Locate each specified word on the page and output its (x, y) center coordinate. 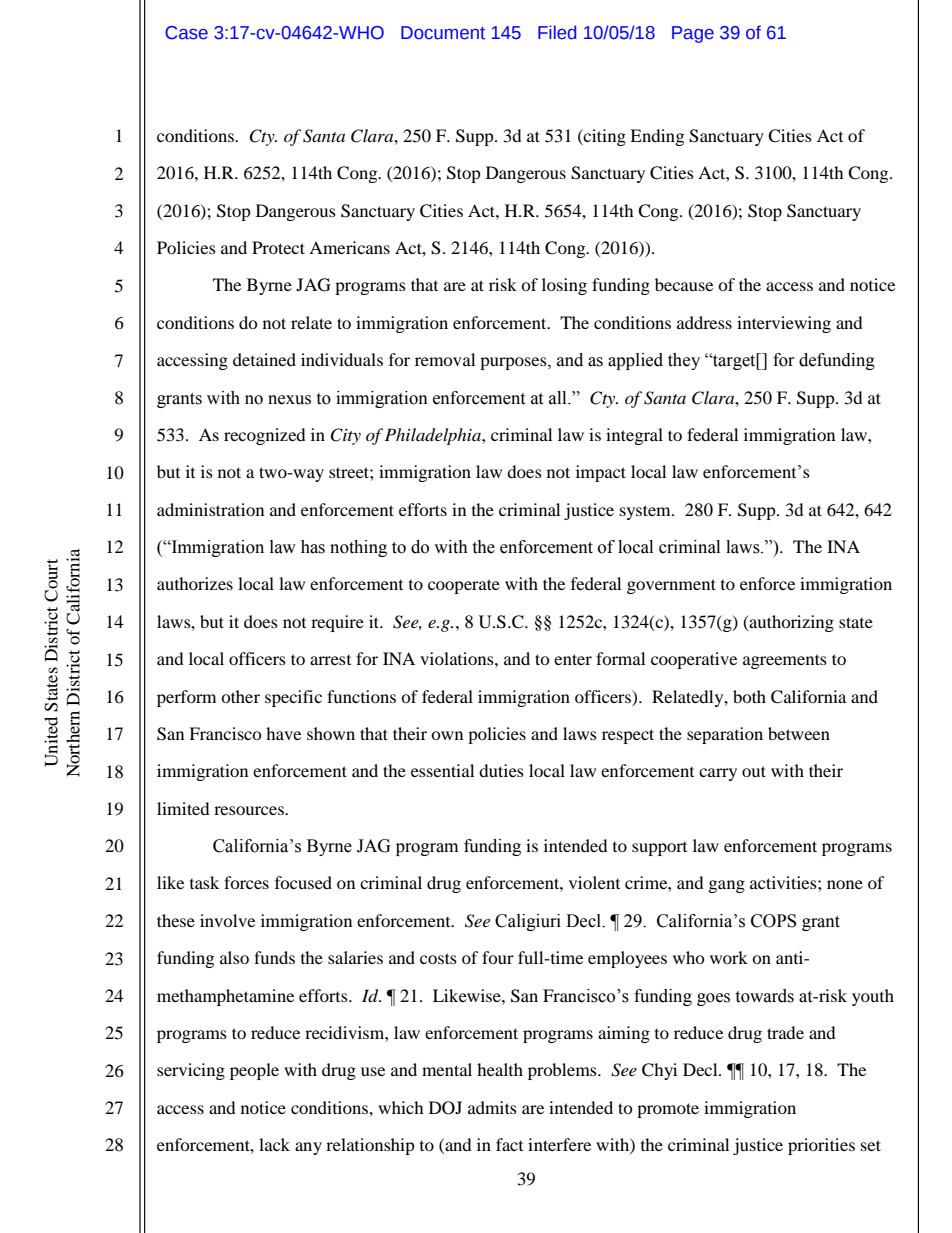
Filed (557, 32)
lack (274, 1144)
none (845, 884)
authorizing (791, 623)
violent (594, 882)
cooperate (464, 586)
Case (186, 33)
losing (564, 286)
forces (246, 882)
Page (693, 34)
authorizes (195, 583)
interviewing (784, 324)
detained (264, 359)
